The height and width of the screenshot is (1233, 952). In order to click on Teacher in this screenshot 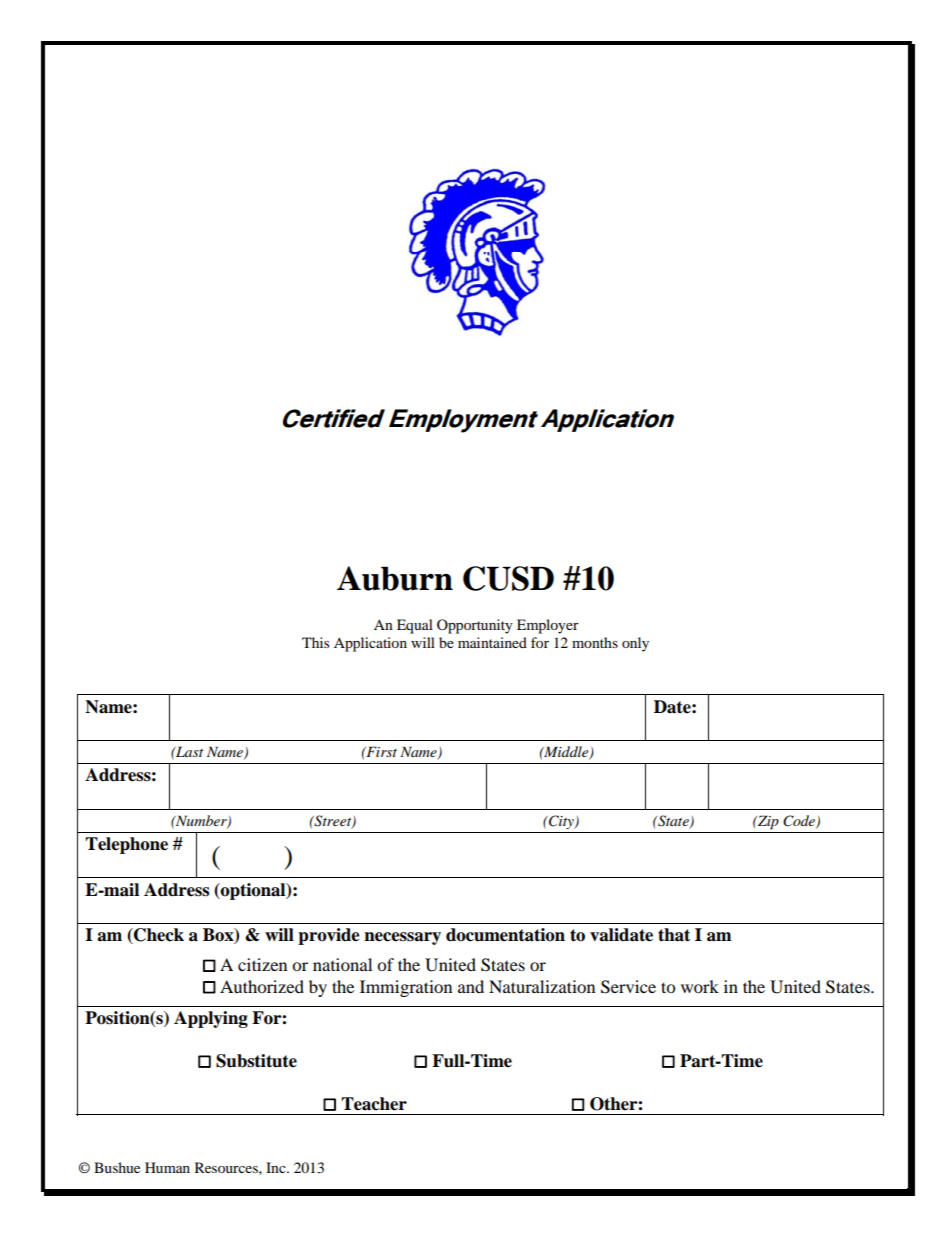, I will do `click(374, 1104)`.
